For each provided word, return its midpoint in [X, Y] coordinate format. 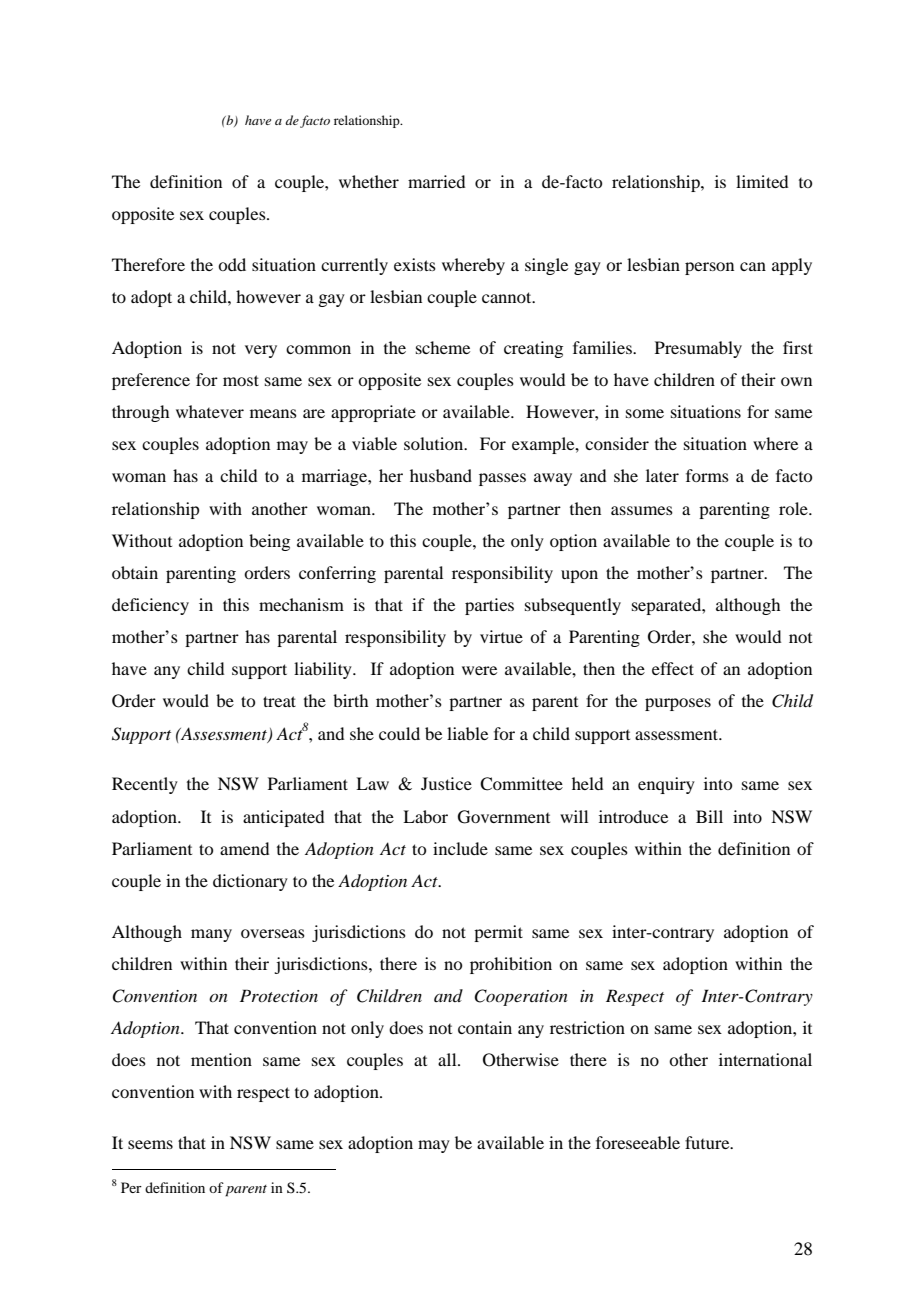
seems [150, 1144]
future [708, 1142]
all [448, 1059]
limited [762, 181]
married [436, 181]
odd [232, 264]
